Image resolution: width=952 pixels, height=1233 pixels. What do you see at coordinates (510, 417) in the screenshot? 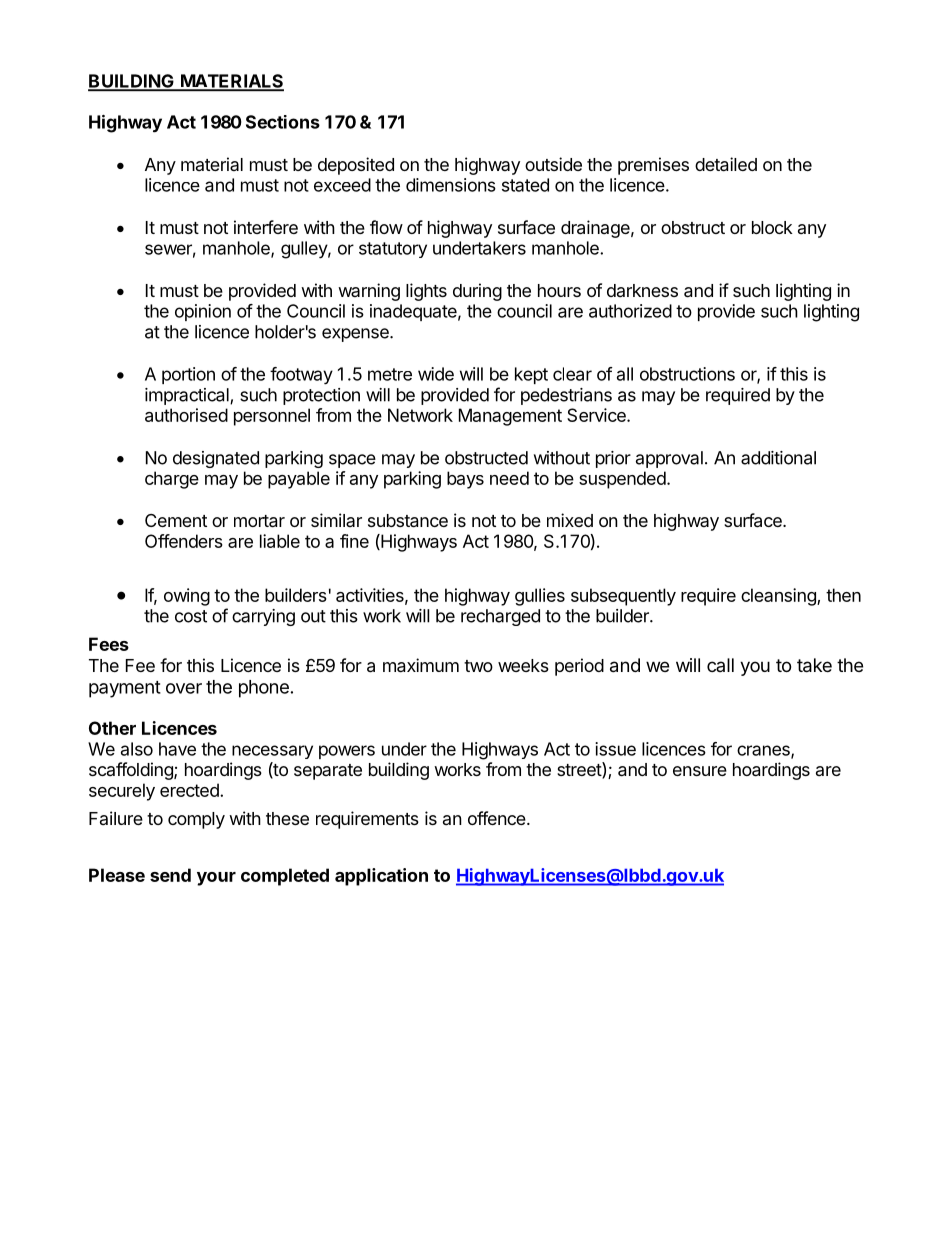
I see `Management` at bounding box center [510, 417].
